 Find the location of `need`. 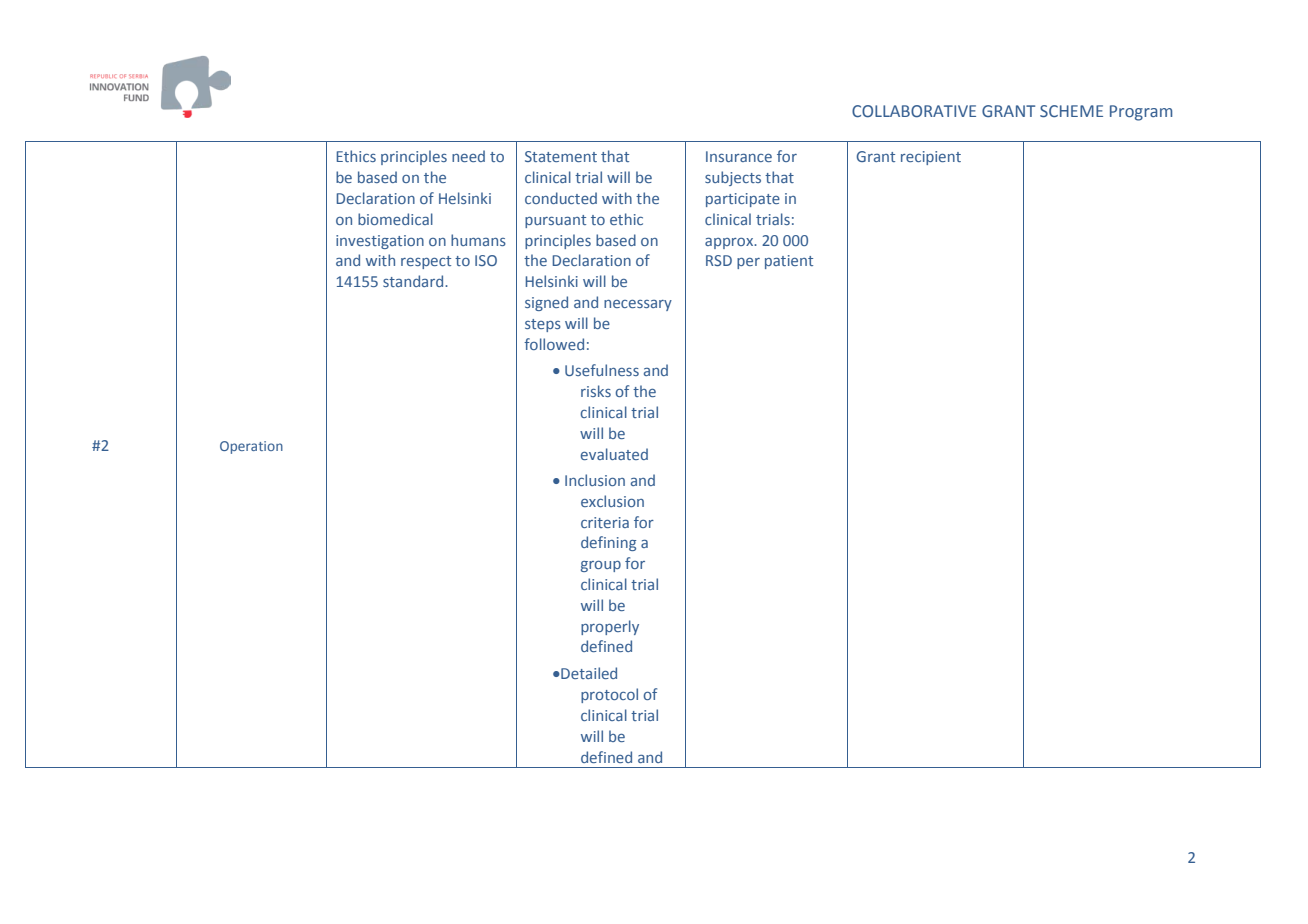

need is located at coordinates (468, 156).
